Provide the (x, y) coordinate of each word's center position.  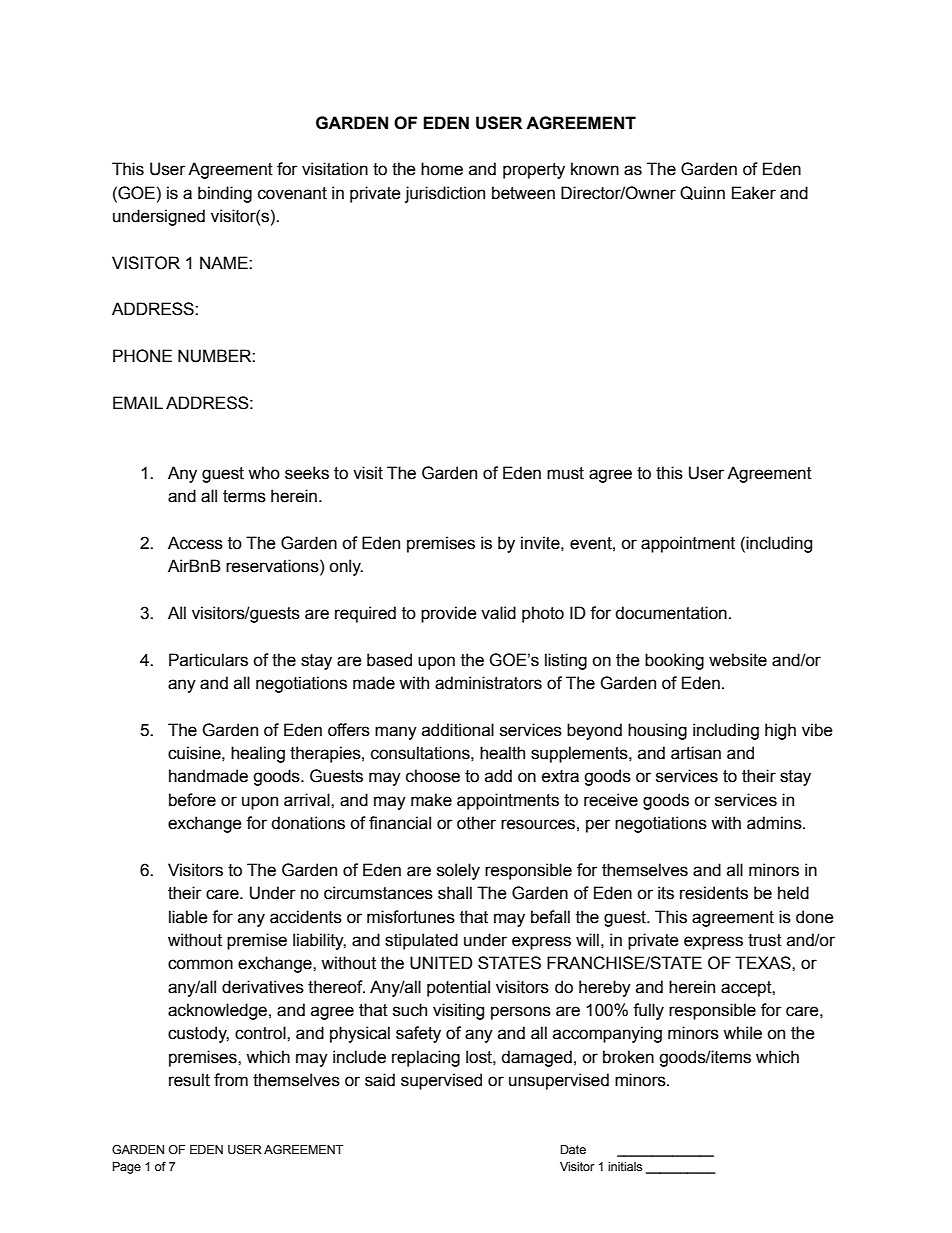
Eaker (754, 193)
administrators (488, 683)
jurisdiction (445, 194)
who (264, 473)
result (189, 1080)
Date (573, 1149)
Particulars (208, 660)
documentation (671, 613)
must (565, 473)
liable (188, 917)
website (738, 660)
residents (714, 893)
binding (225, 194)
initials (625, 1166)
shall (455, 893)
